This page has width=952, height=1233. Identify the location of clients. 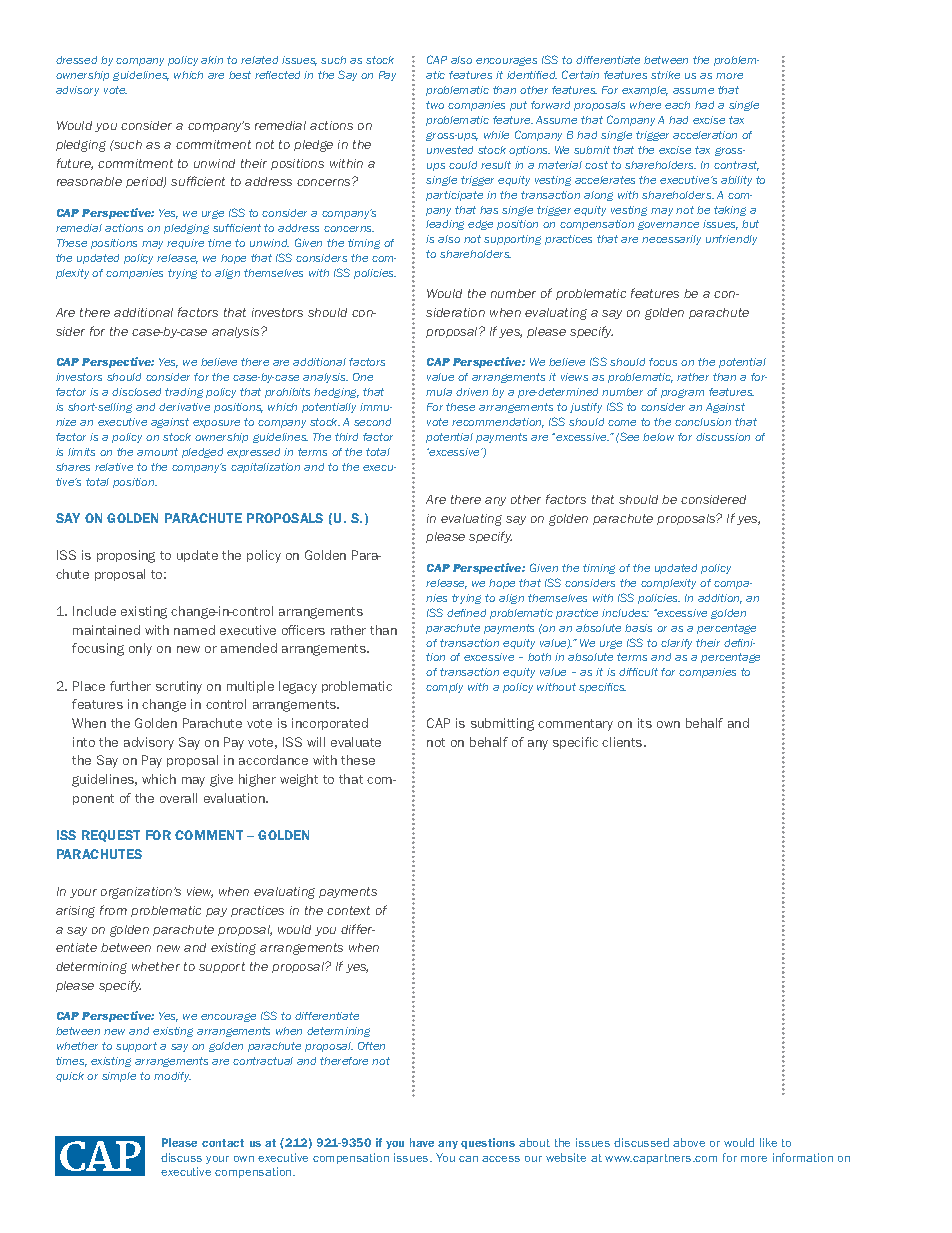
(623, 742).
